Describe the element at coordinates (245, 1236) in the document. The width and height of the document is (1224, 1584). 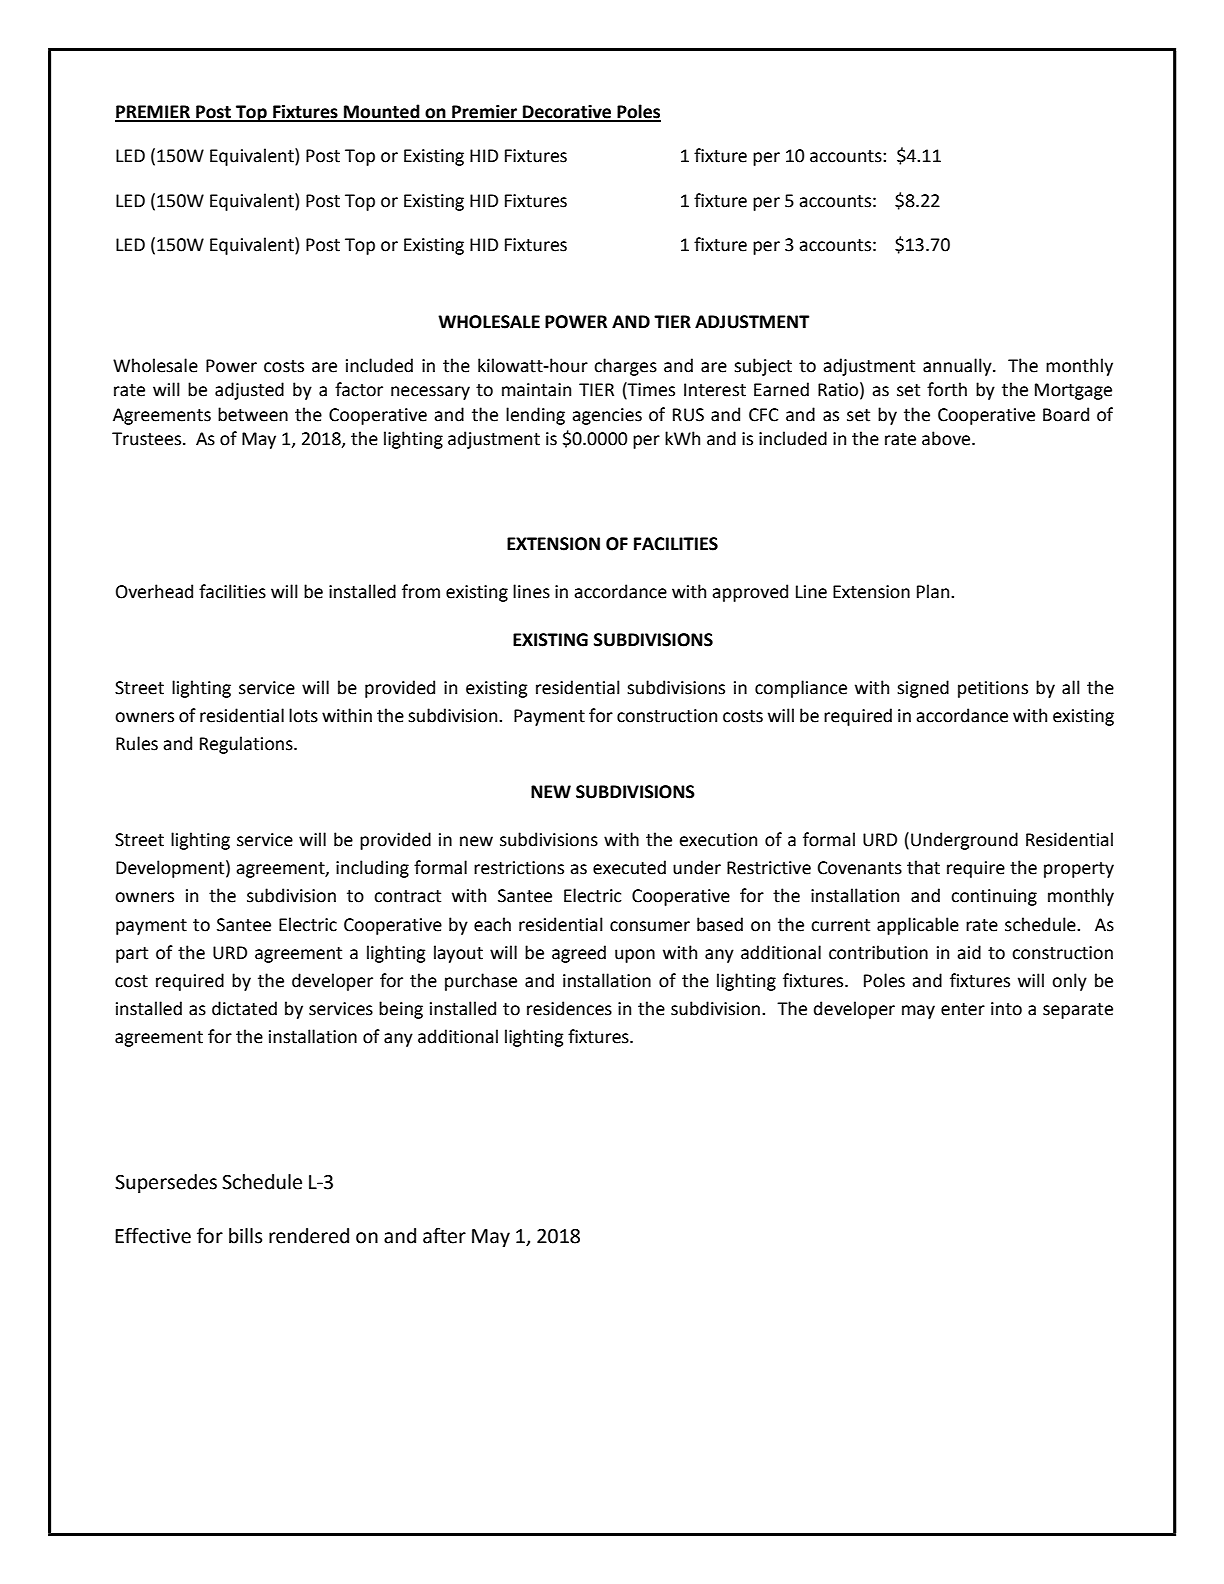
I see `bills` at that location.
